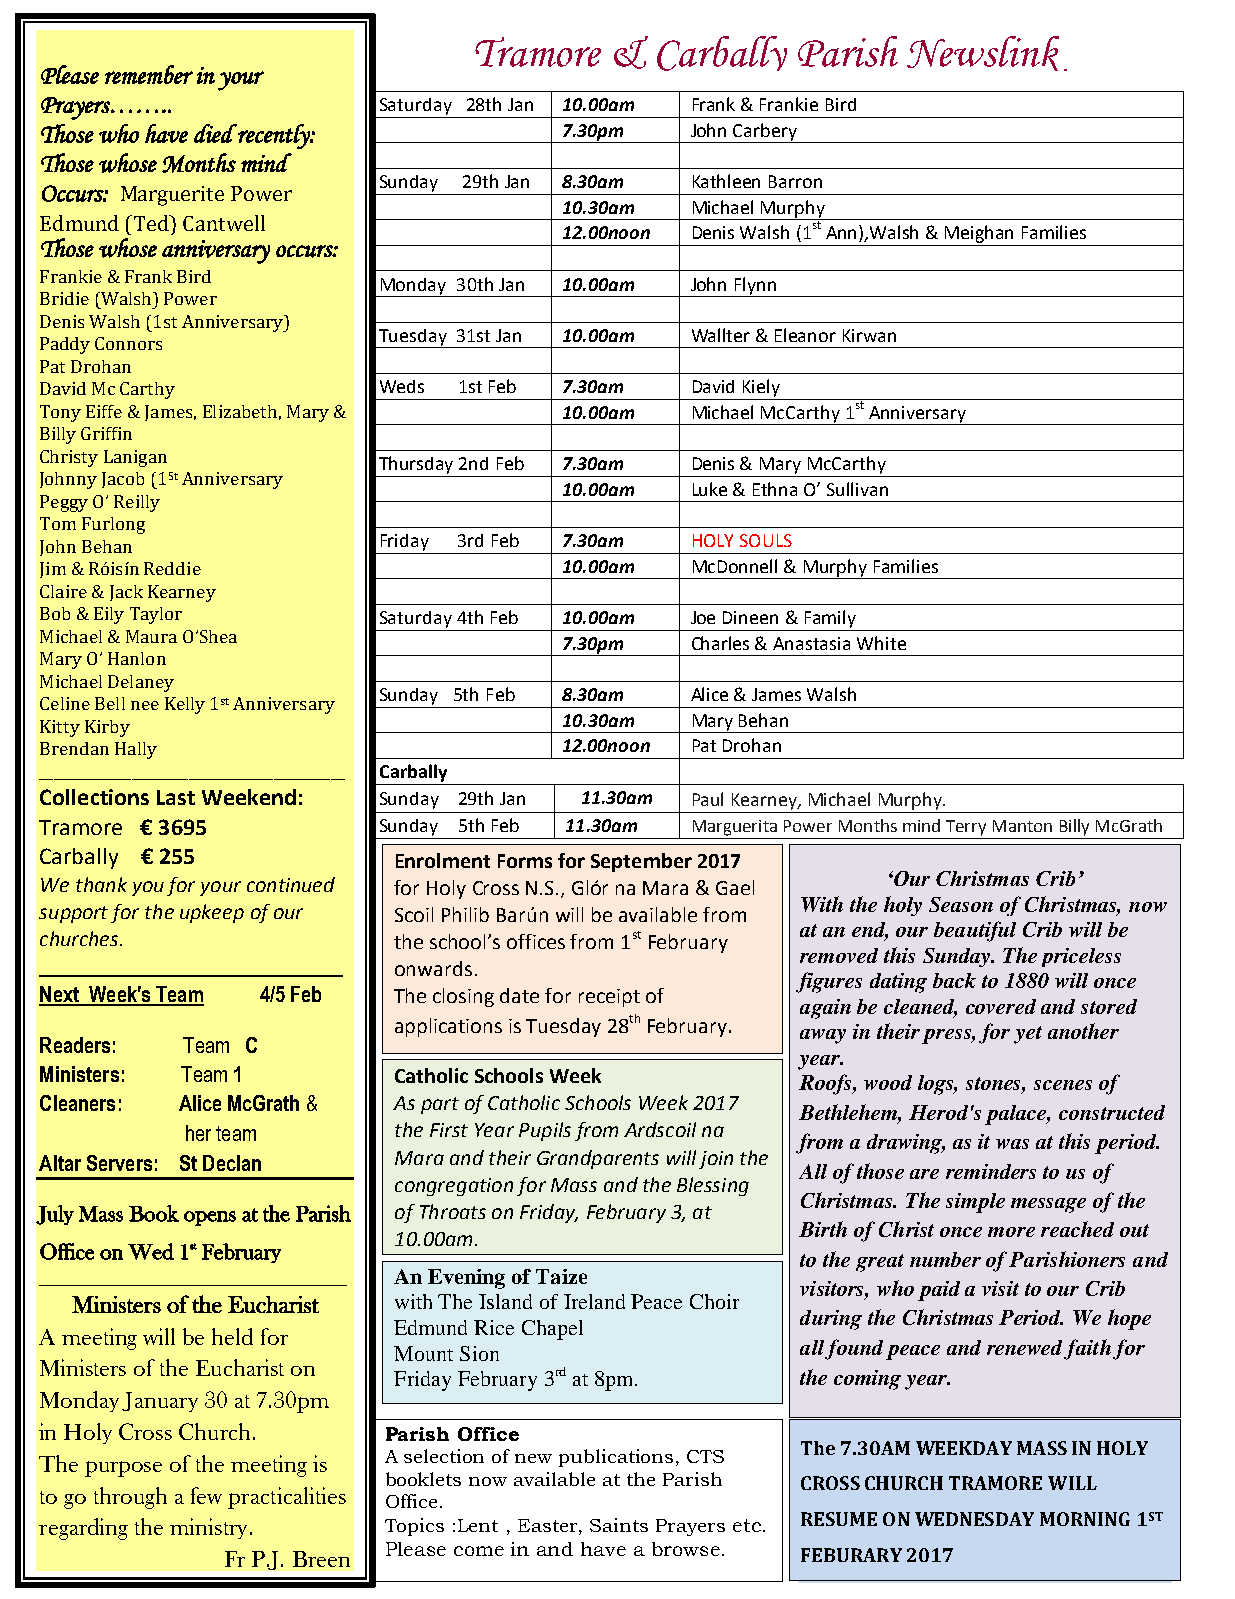 Image resolution: width=1235 pixels, height=1599 pixels. What do you see at coordinates (795, 181) in the screenshot?
I see `Barron` at bounding box center [795, 181].
